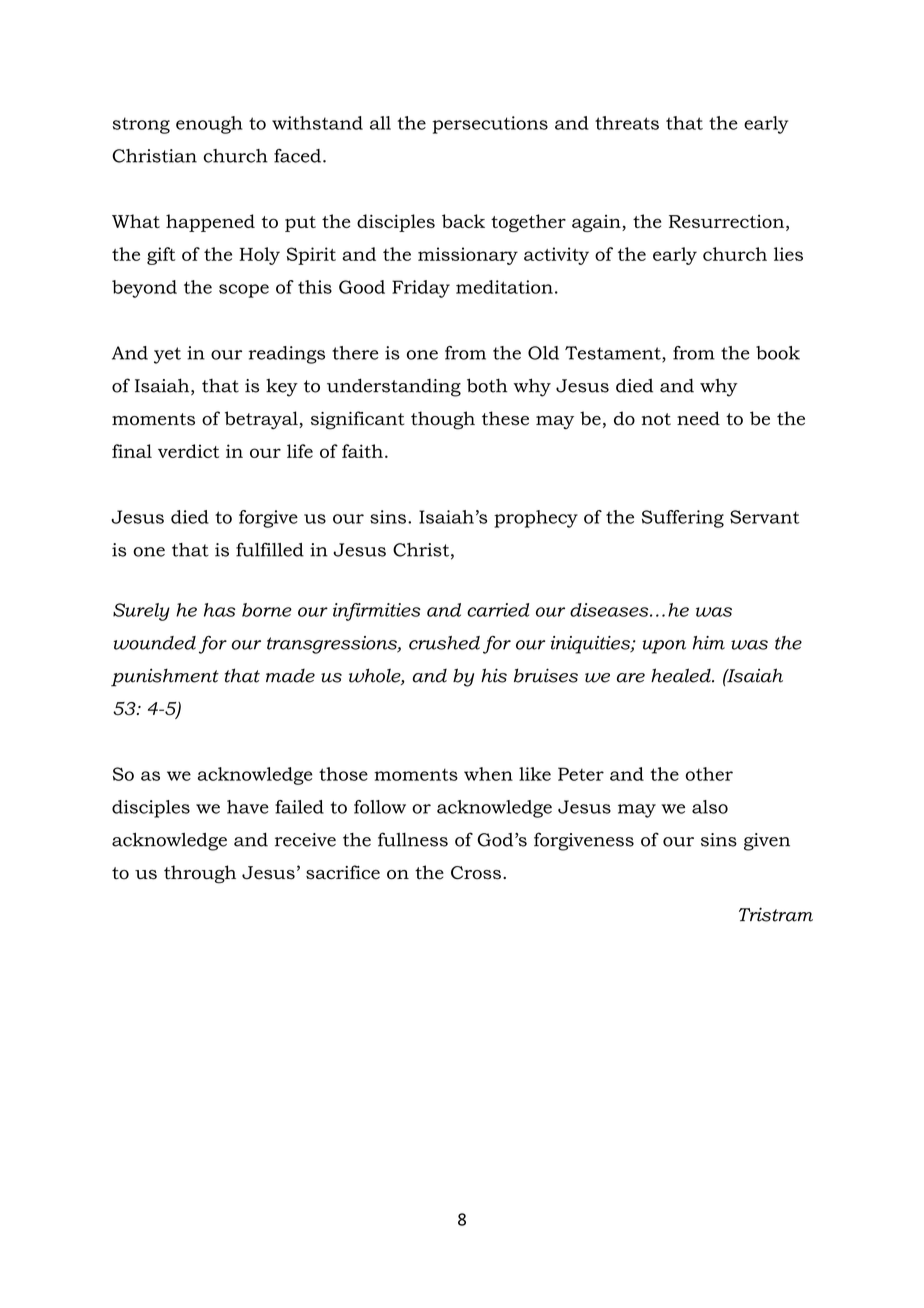  What do you see at coordinates (709, 643) in the screenshot?
I see `him` at bounding box center [709, 643].
